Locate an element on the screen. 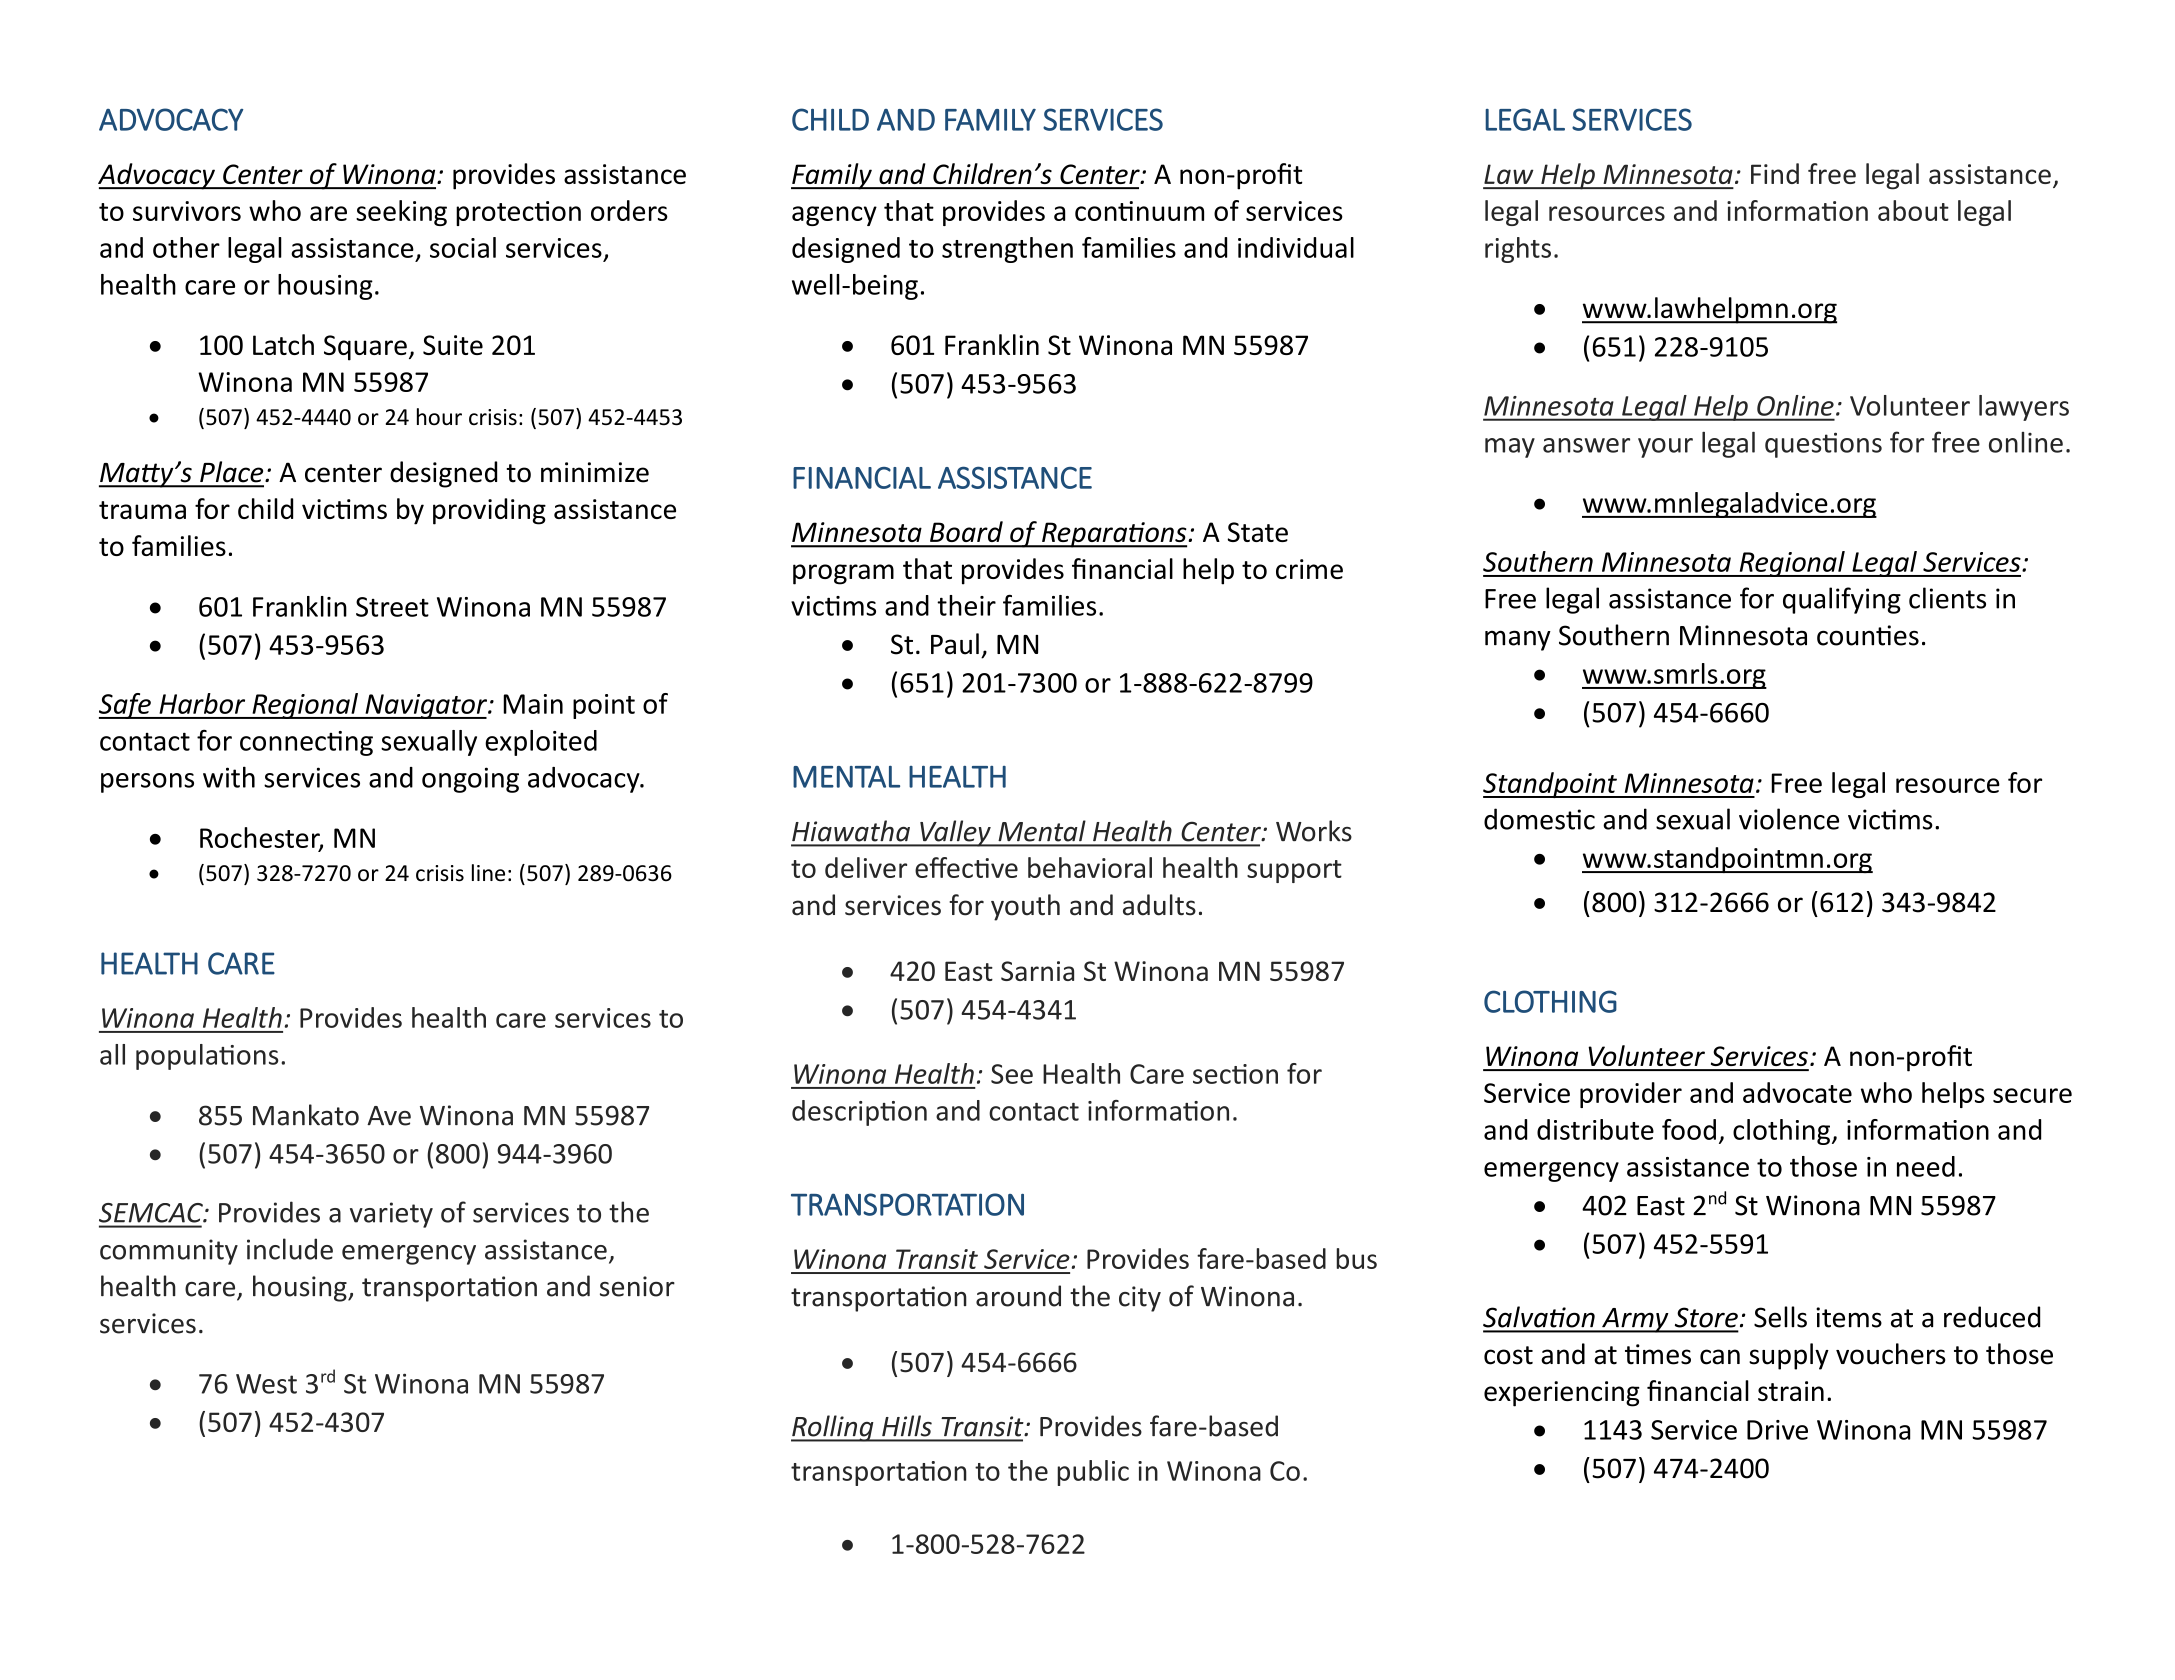  qualifying is located at coordinates (1842, 600).
